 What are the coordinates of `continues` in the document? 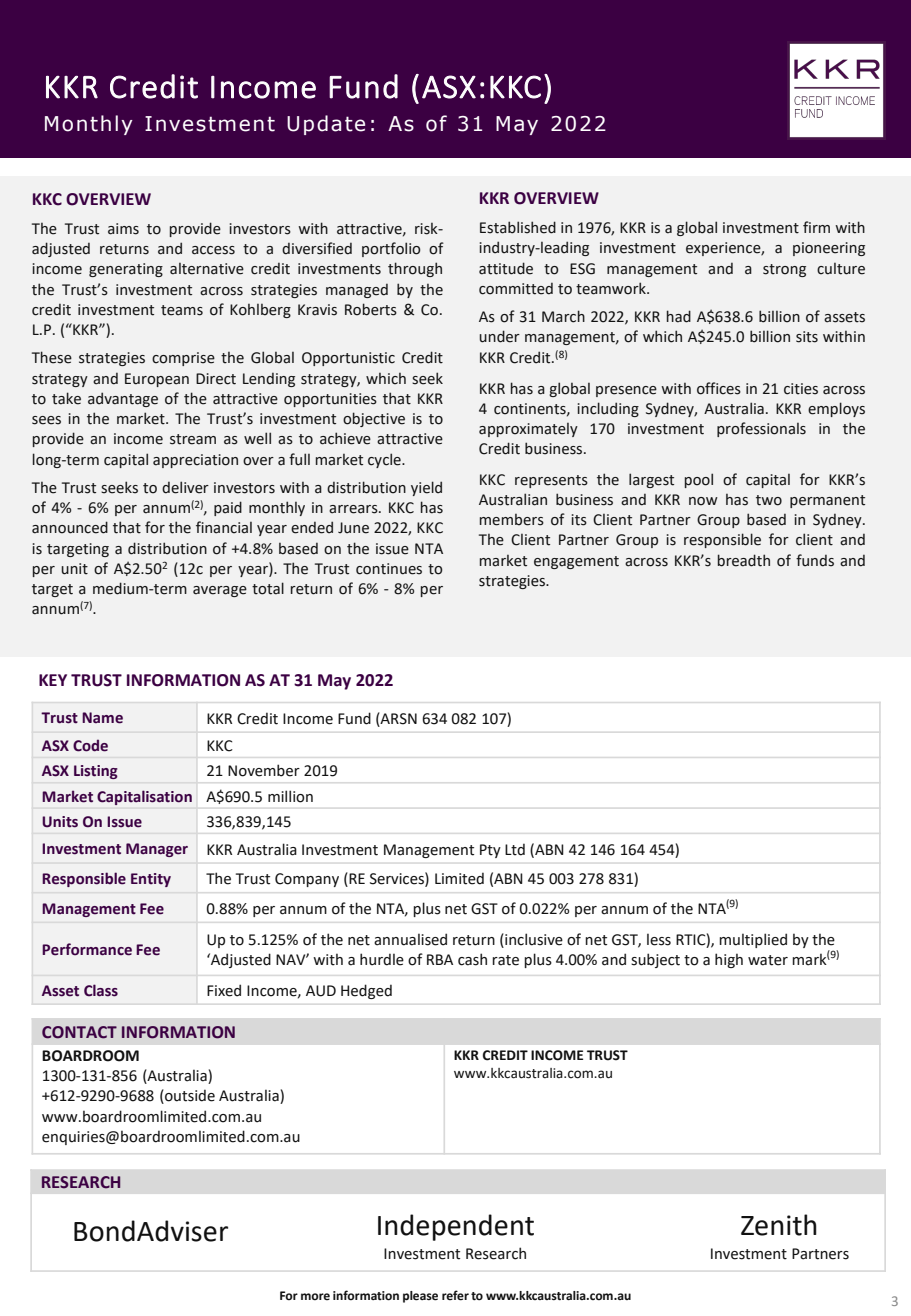 It's located at (389, 569).
